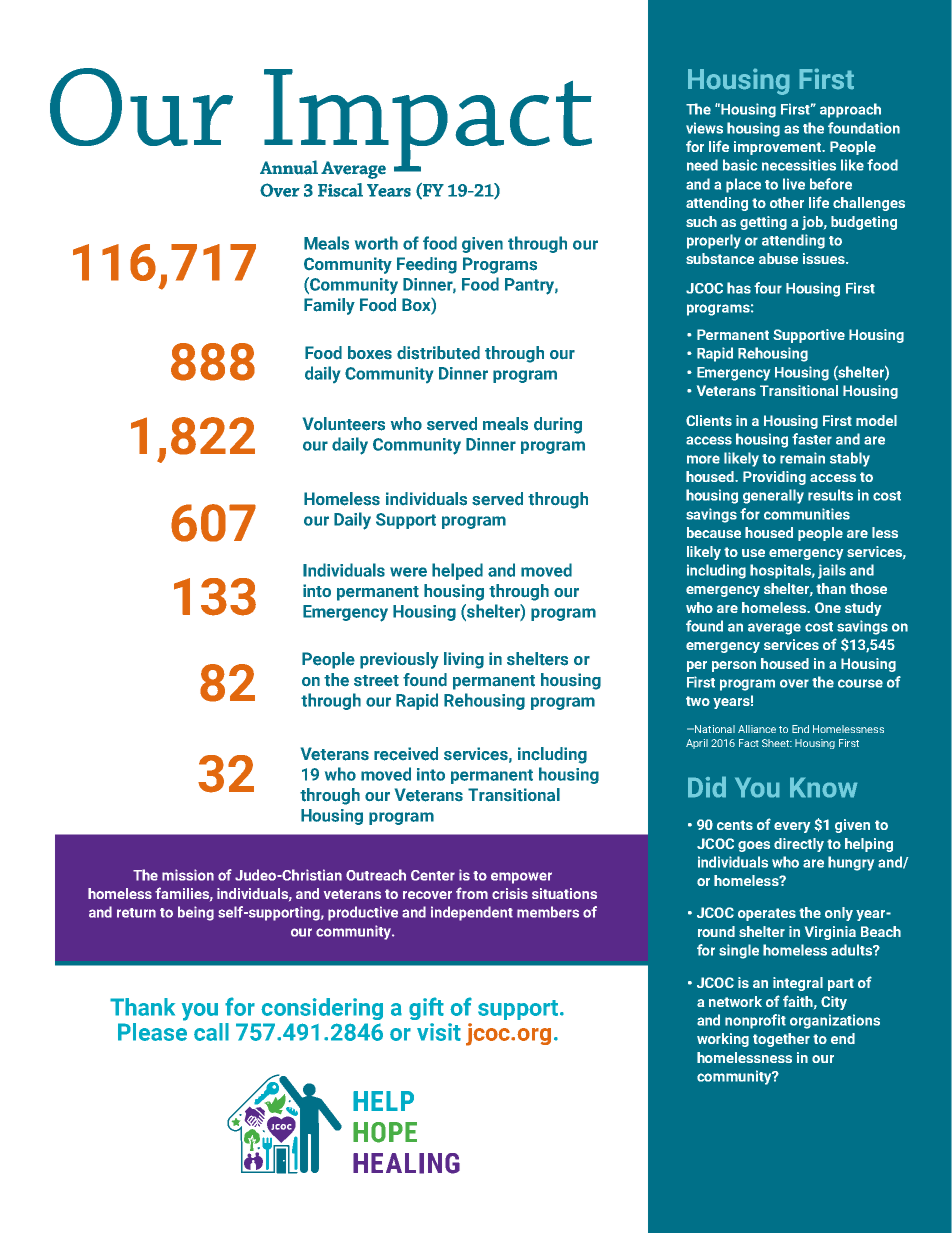  I want to click on visit, so click(439, 1032).
